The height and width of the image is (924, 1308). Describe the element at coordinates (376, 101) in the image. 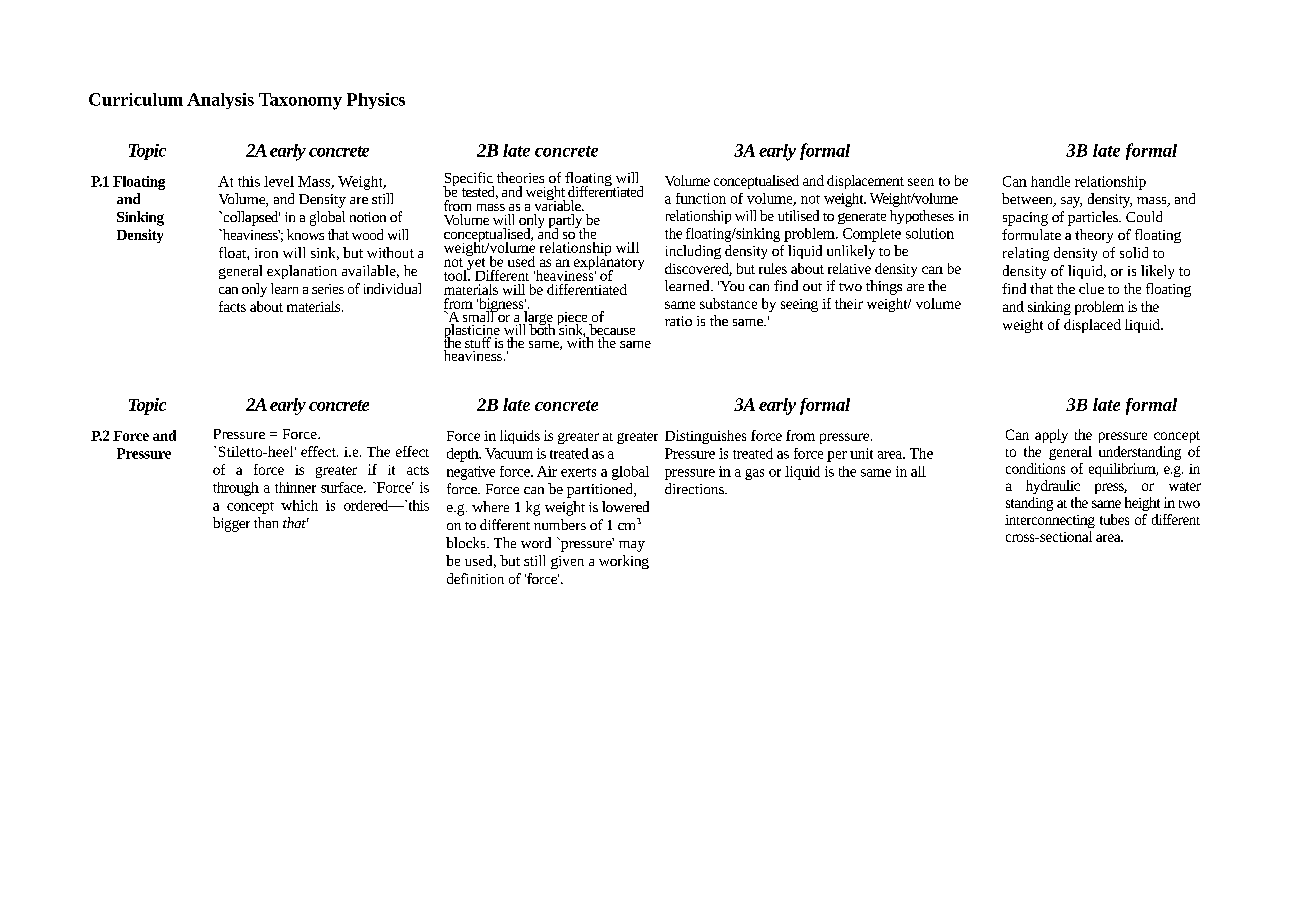

I see `Physics` at that location.
